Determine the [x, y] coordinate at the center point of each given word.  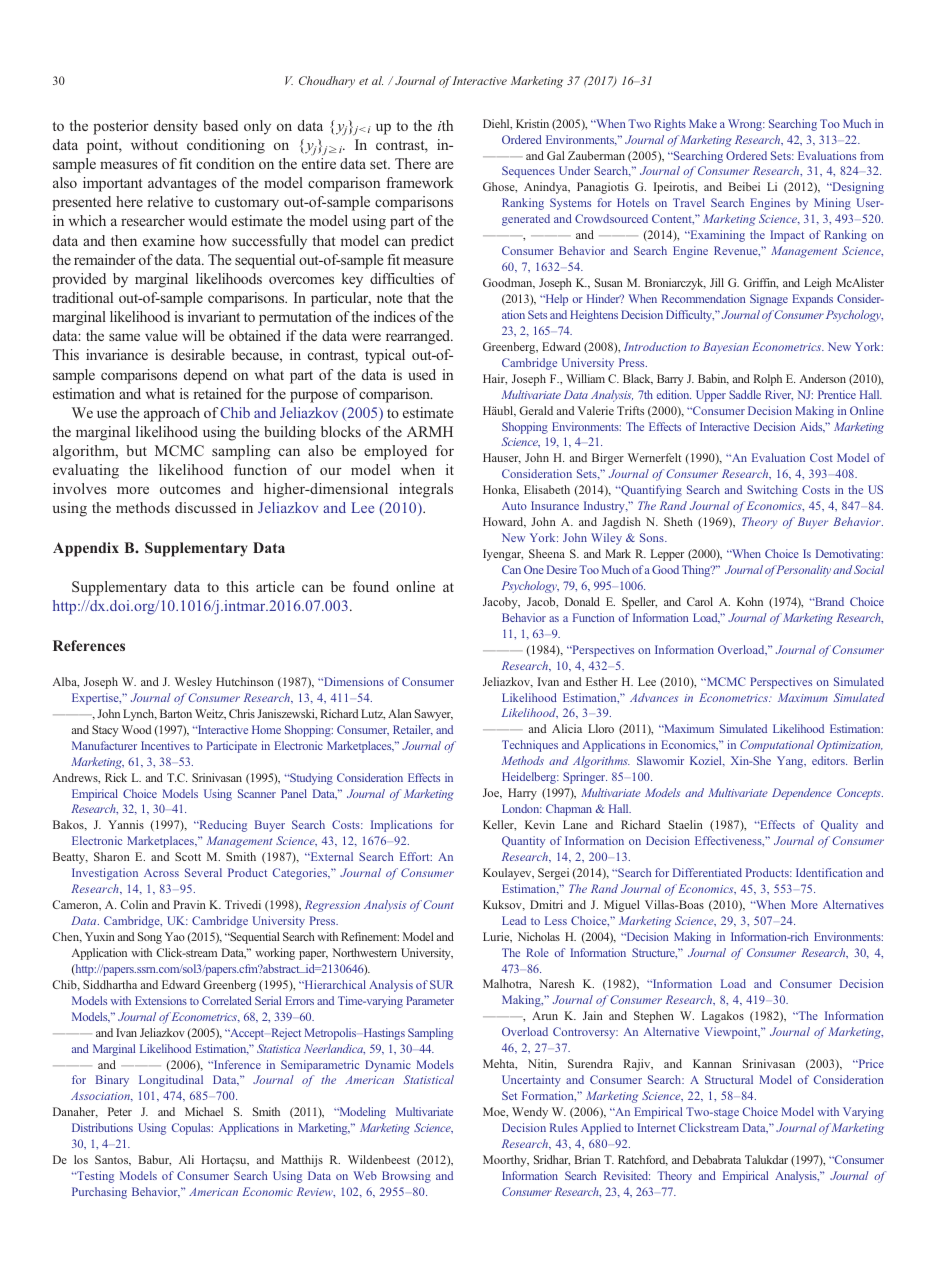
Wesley [193, 683]
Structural [729, 1079]
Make [703, 123]
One [534, 569]
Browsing [406, 1177]
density [176, 127]
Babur [154, 1160]
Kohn [750, 601]
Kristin [532, 123]
